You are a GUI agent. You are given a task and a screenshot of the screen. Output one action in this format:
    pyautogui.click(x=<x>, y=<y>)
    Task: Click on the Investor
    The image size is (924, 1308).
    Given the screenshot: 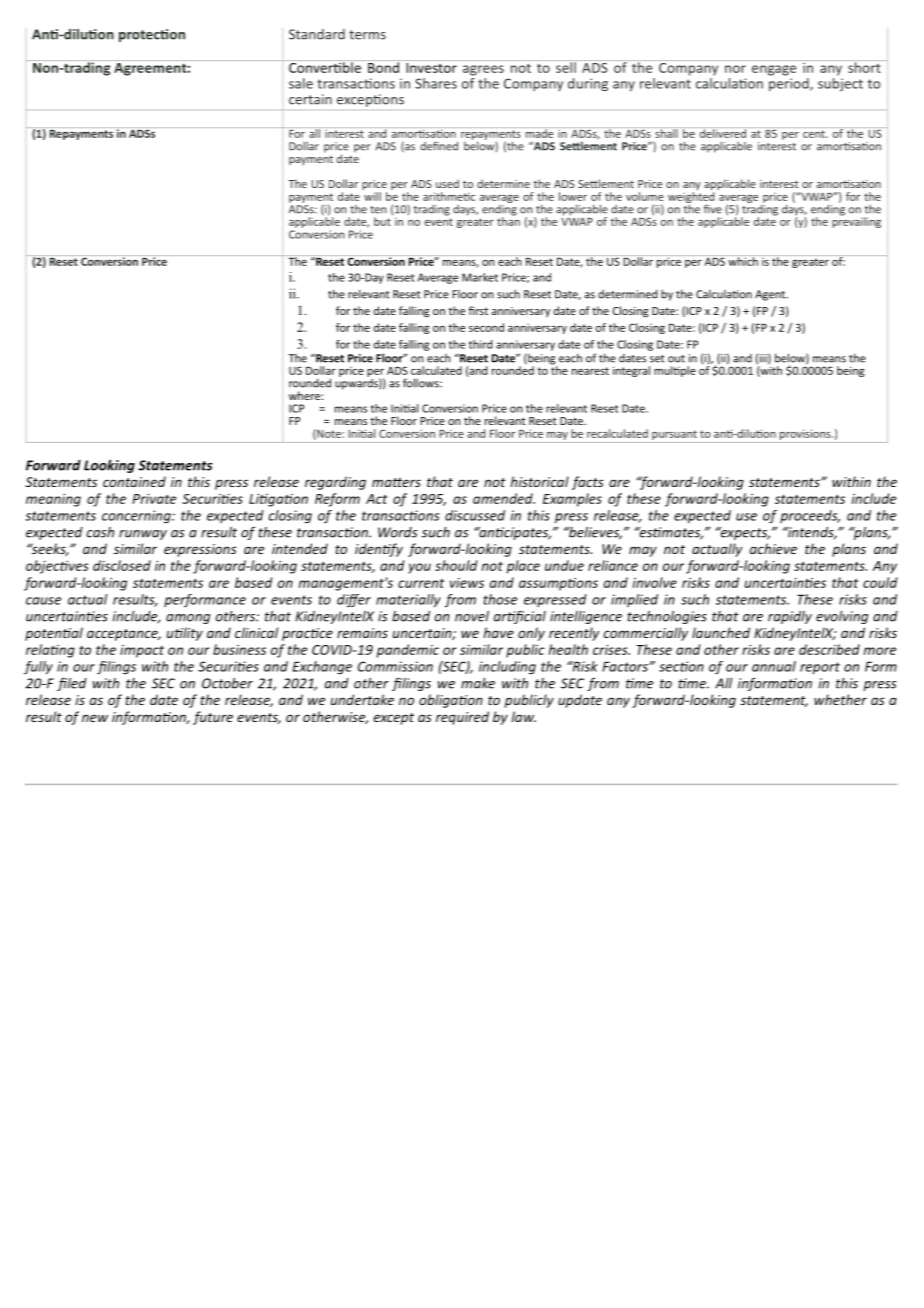 What is the action you would take?
    pyautogui.click(x=431, y=66)
